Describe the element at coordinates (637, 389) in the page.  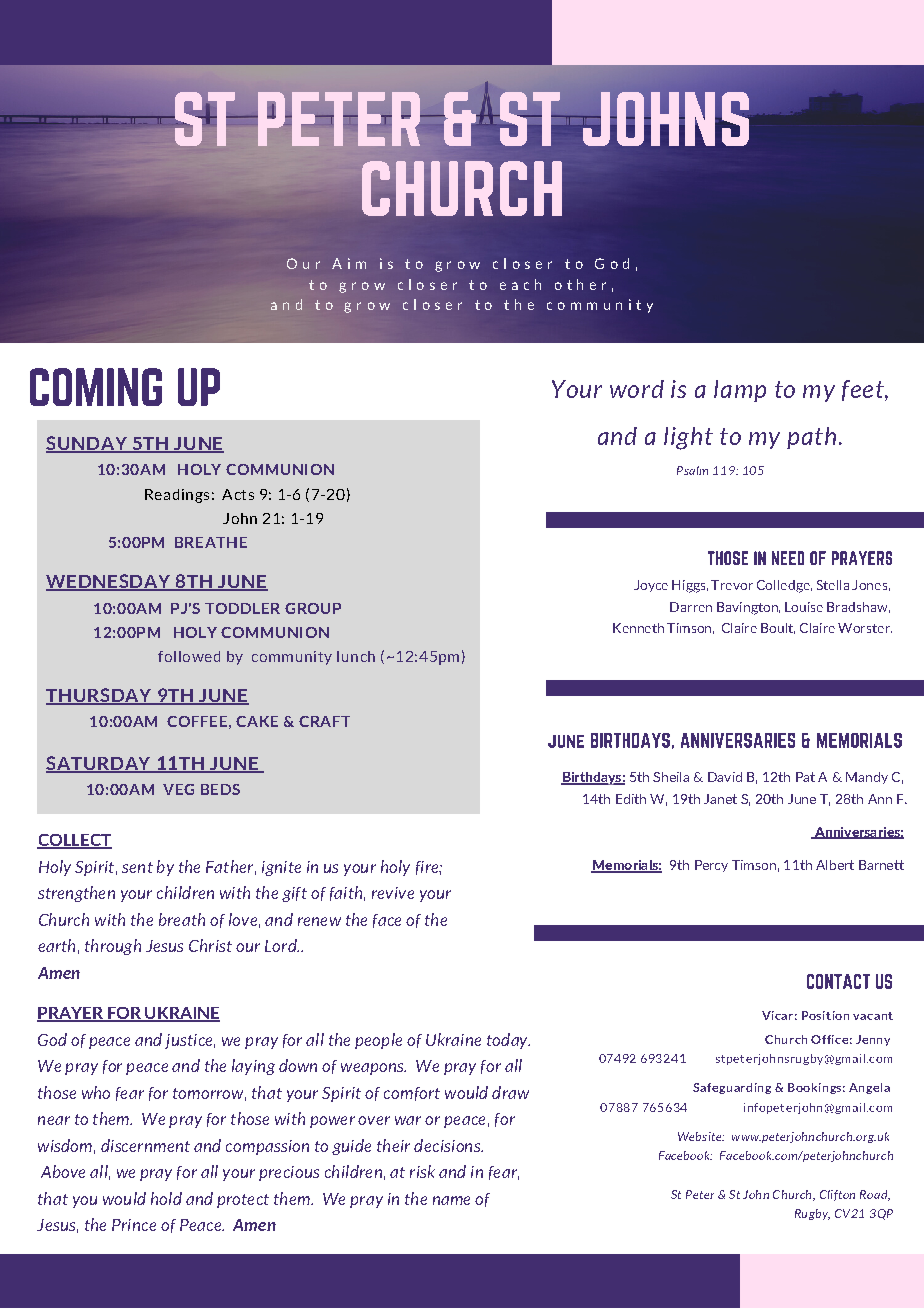
I see `word` at that location.
